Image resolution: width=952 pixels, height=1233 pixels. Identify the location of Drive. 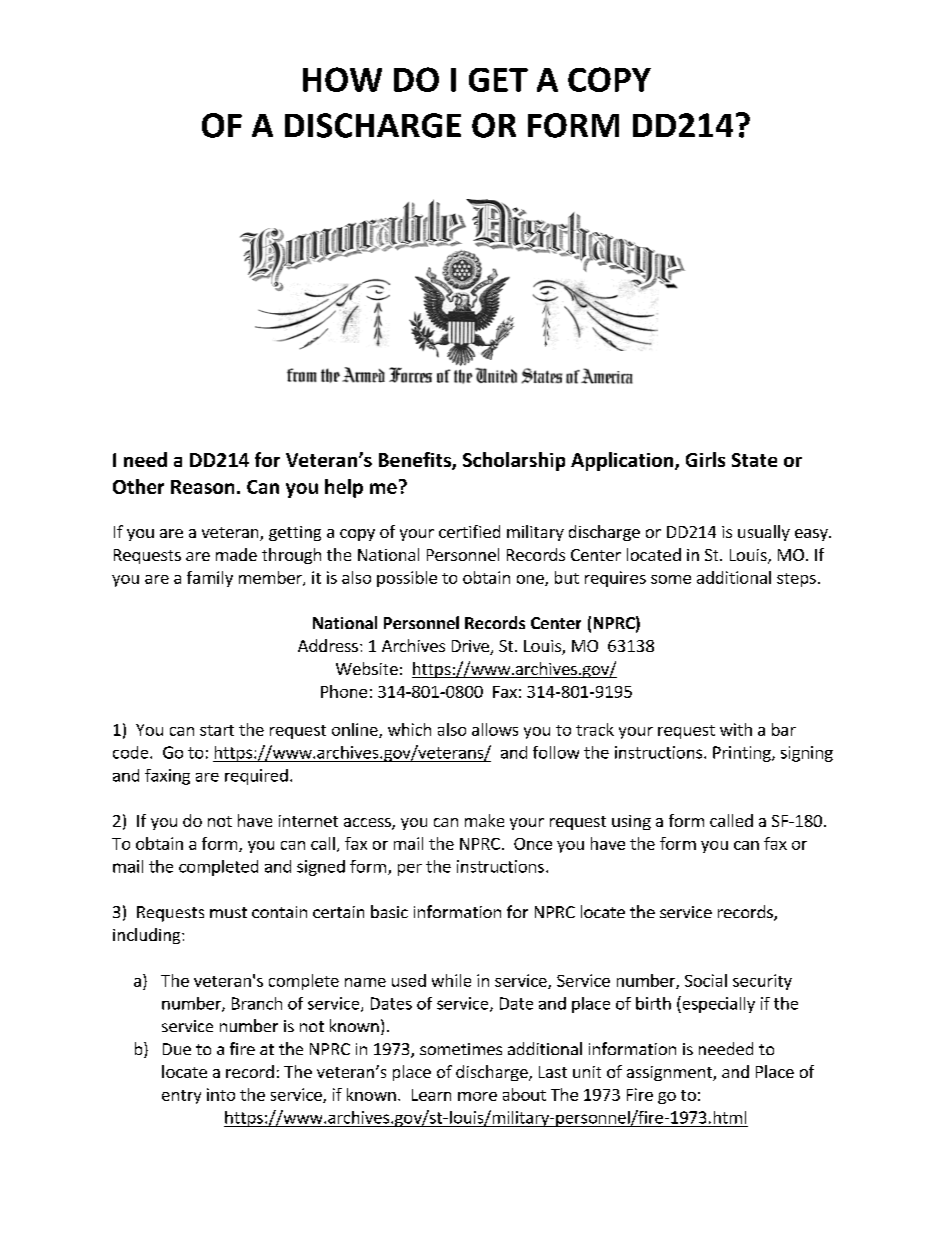
(471, 647).
